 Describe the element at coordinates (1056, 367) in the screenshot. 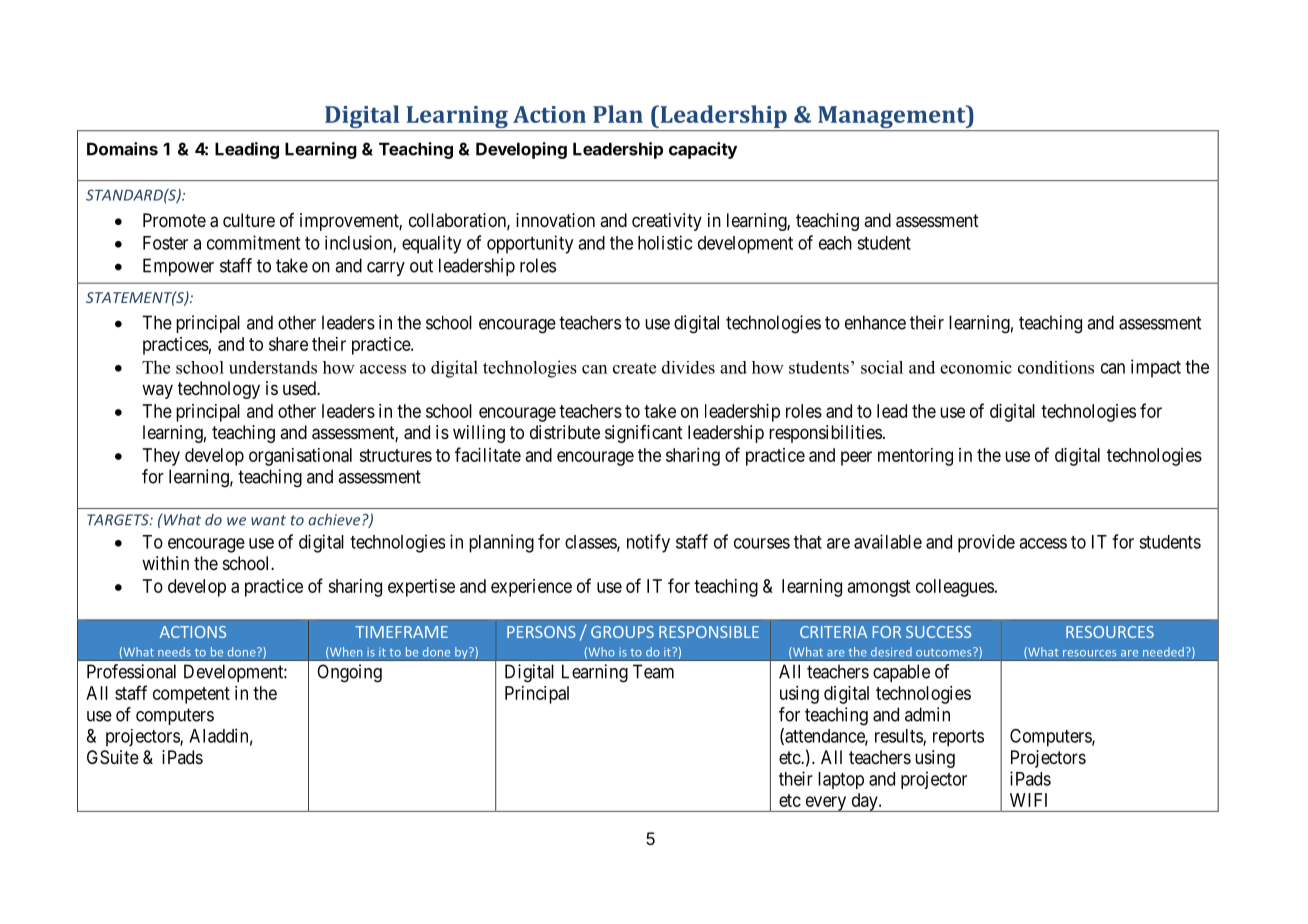

I see `conditions` at that location.
